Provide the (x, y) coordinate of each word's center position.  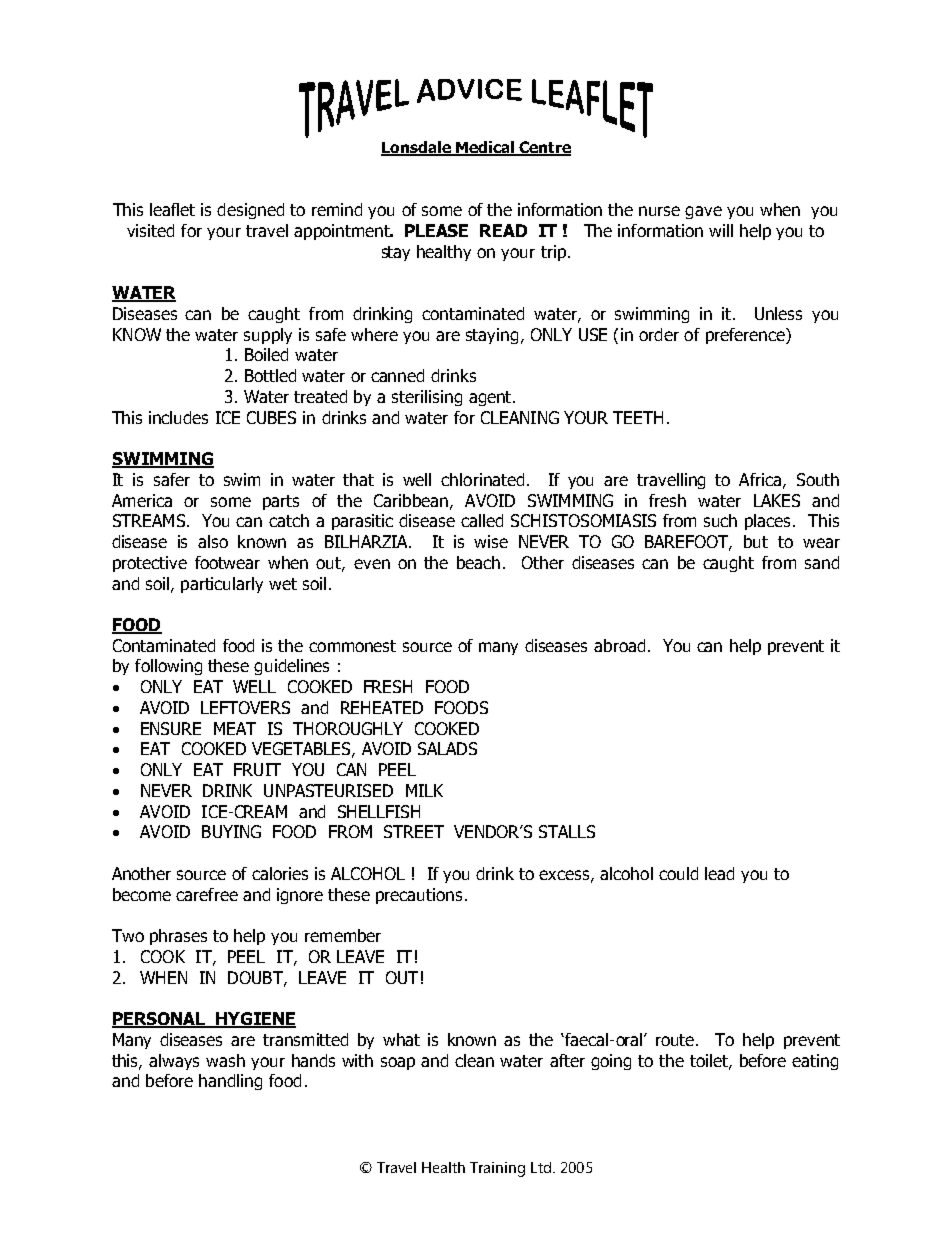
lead (719, 873)
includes (178, 417)
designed (250, 211)
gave (703, 212)
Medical (485, 148)
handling (230, 1082)
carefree (207, 894)
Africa (760, 479)
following (168, 667)
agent (491, 398)
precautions (419, 896)
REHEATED (382, 707)
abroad (619, 645)
